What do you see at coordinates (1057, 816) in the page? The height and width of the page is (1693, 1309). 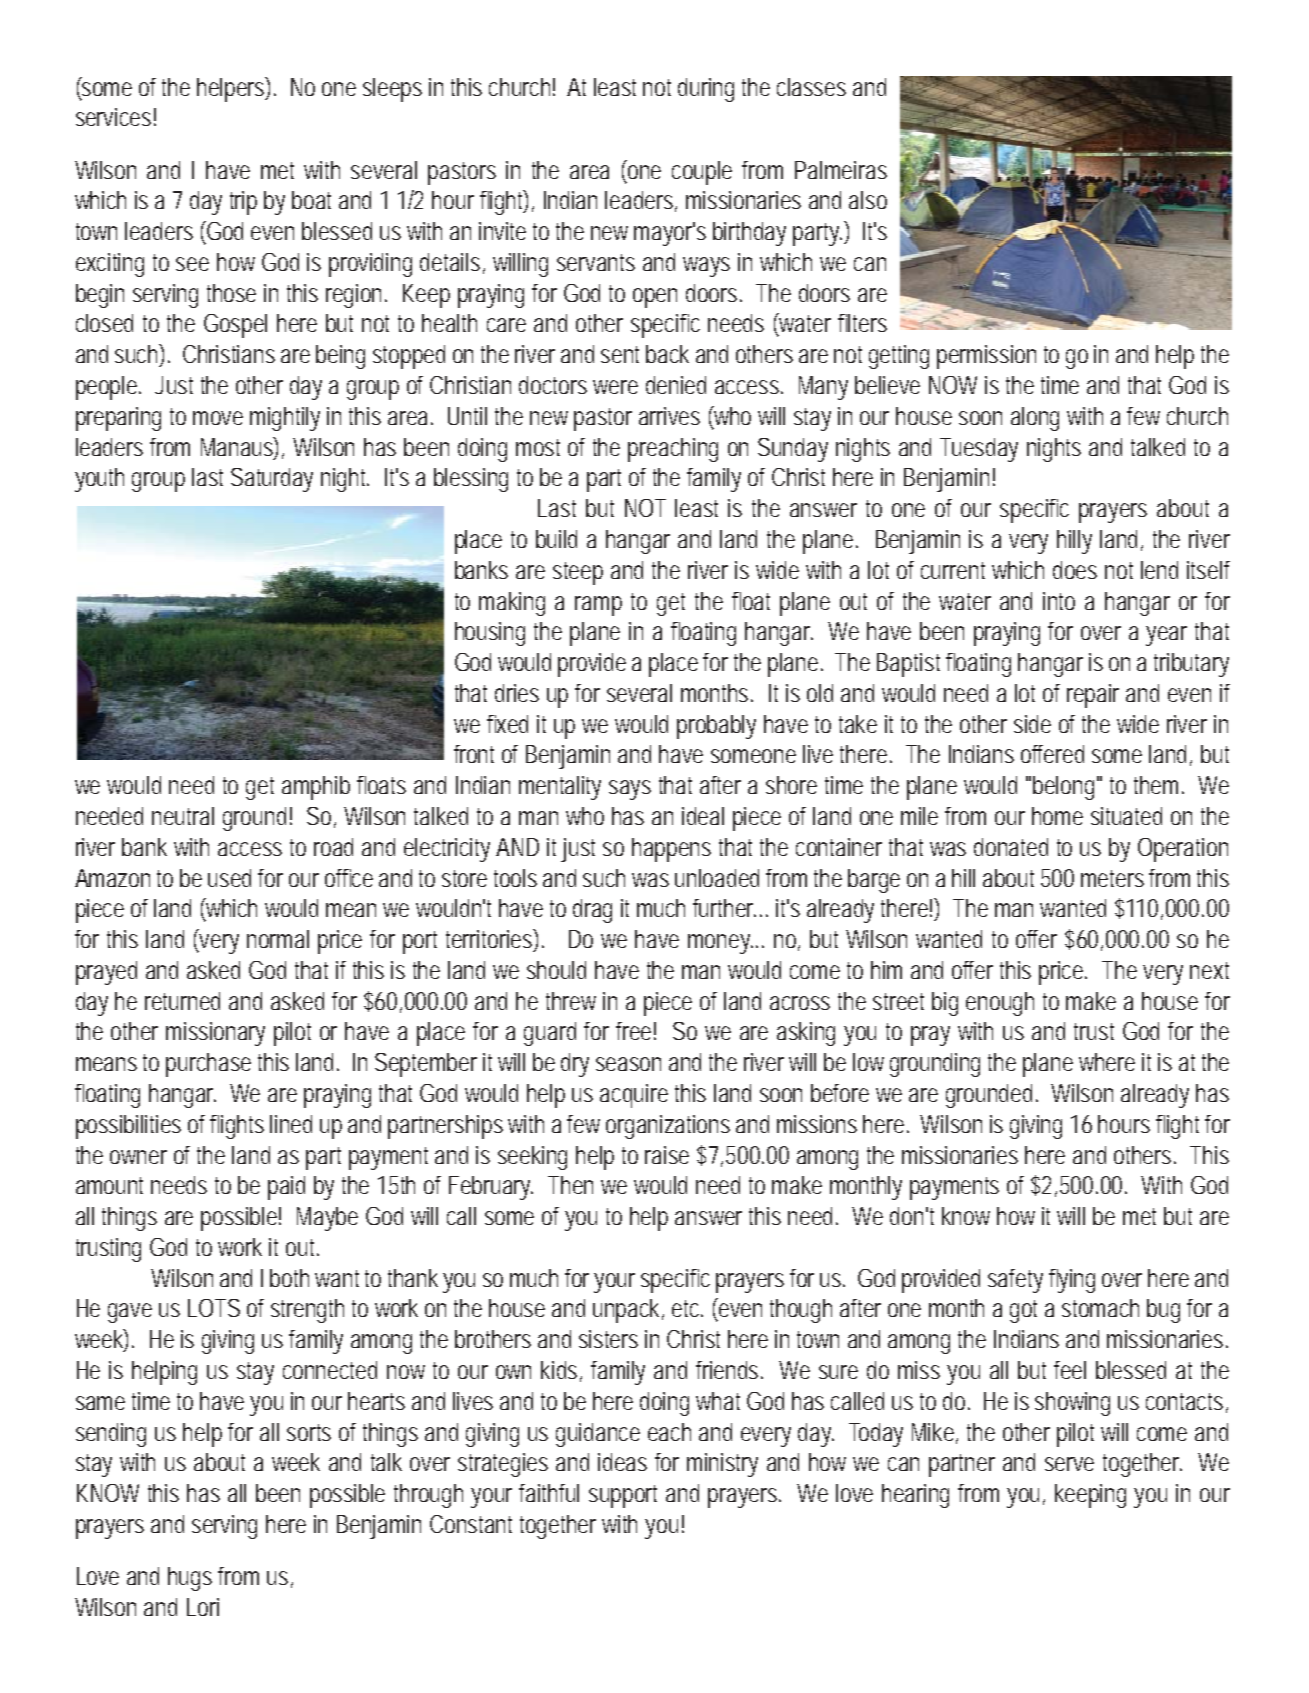 I see `home` at bounding box center [1057, 816].
